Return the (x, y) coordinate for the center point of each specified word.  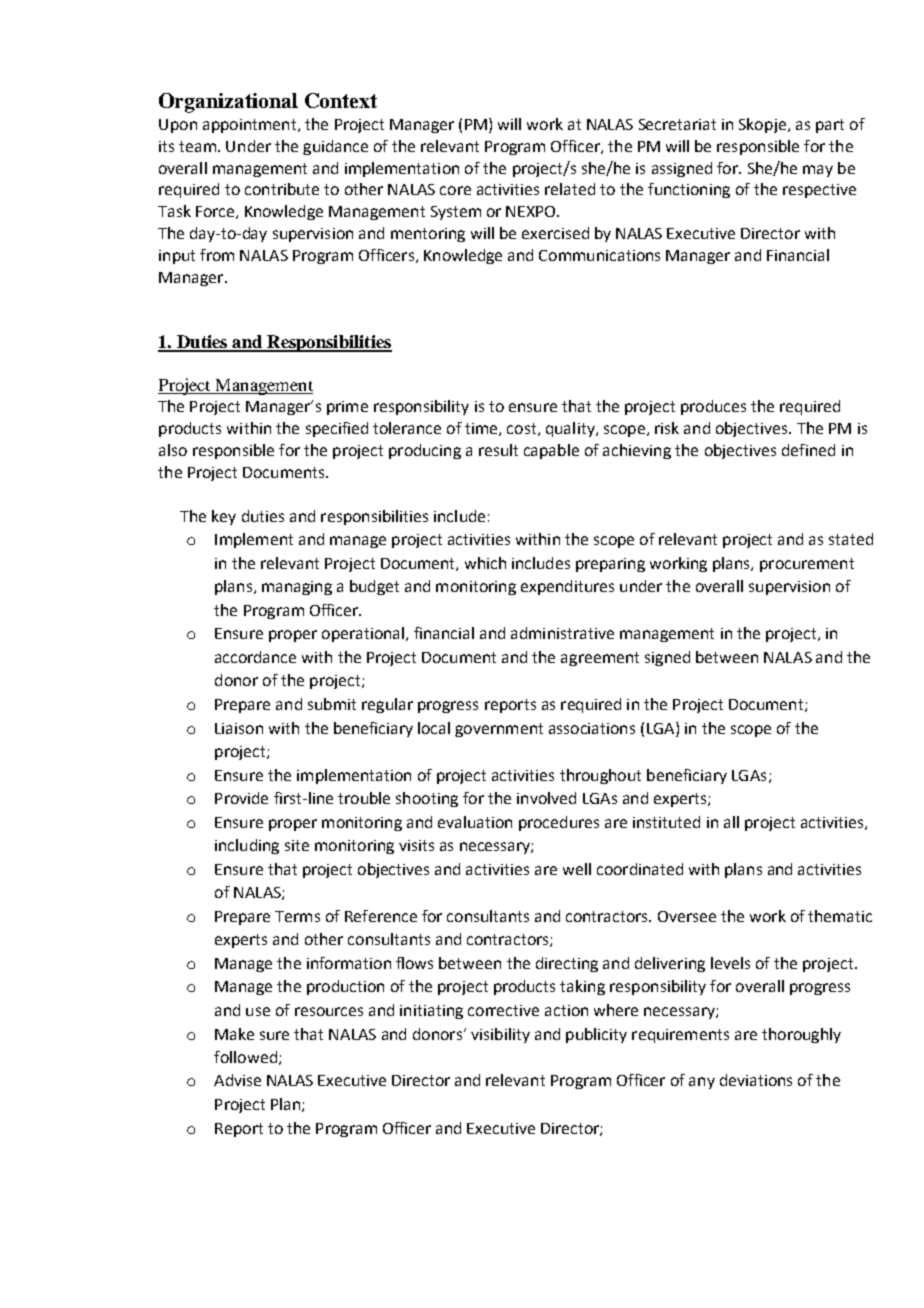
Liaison (239, 728)
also (173, 450)
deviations (756, 1080)
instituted (666, 822)
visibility (500, 1035)
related (570, 189)
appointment (251, 126)
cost (523, 429)
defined (808, 450)
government (499, 730)
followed (245, 1057)
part (830, 126)
